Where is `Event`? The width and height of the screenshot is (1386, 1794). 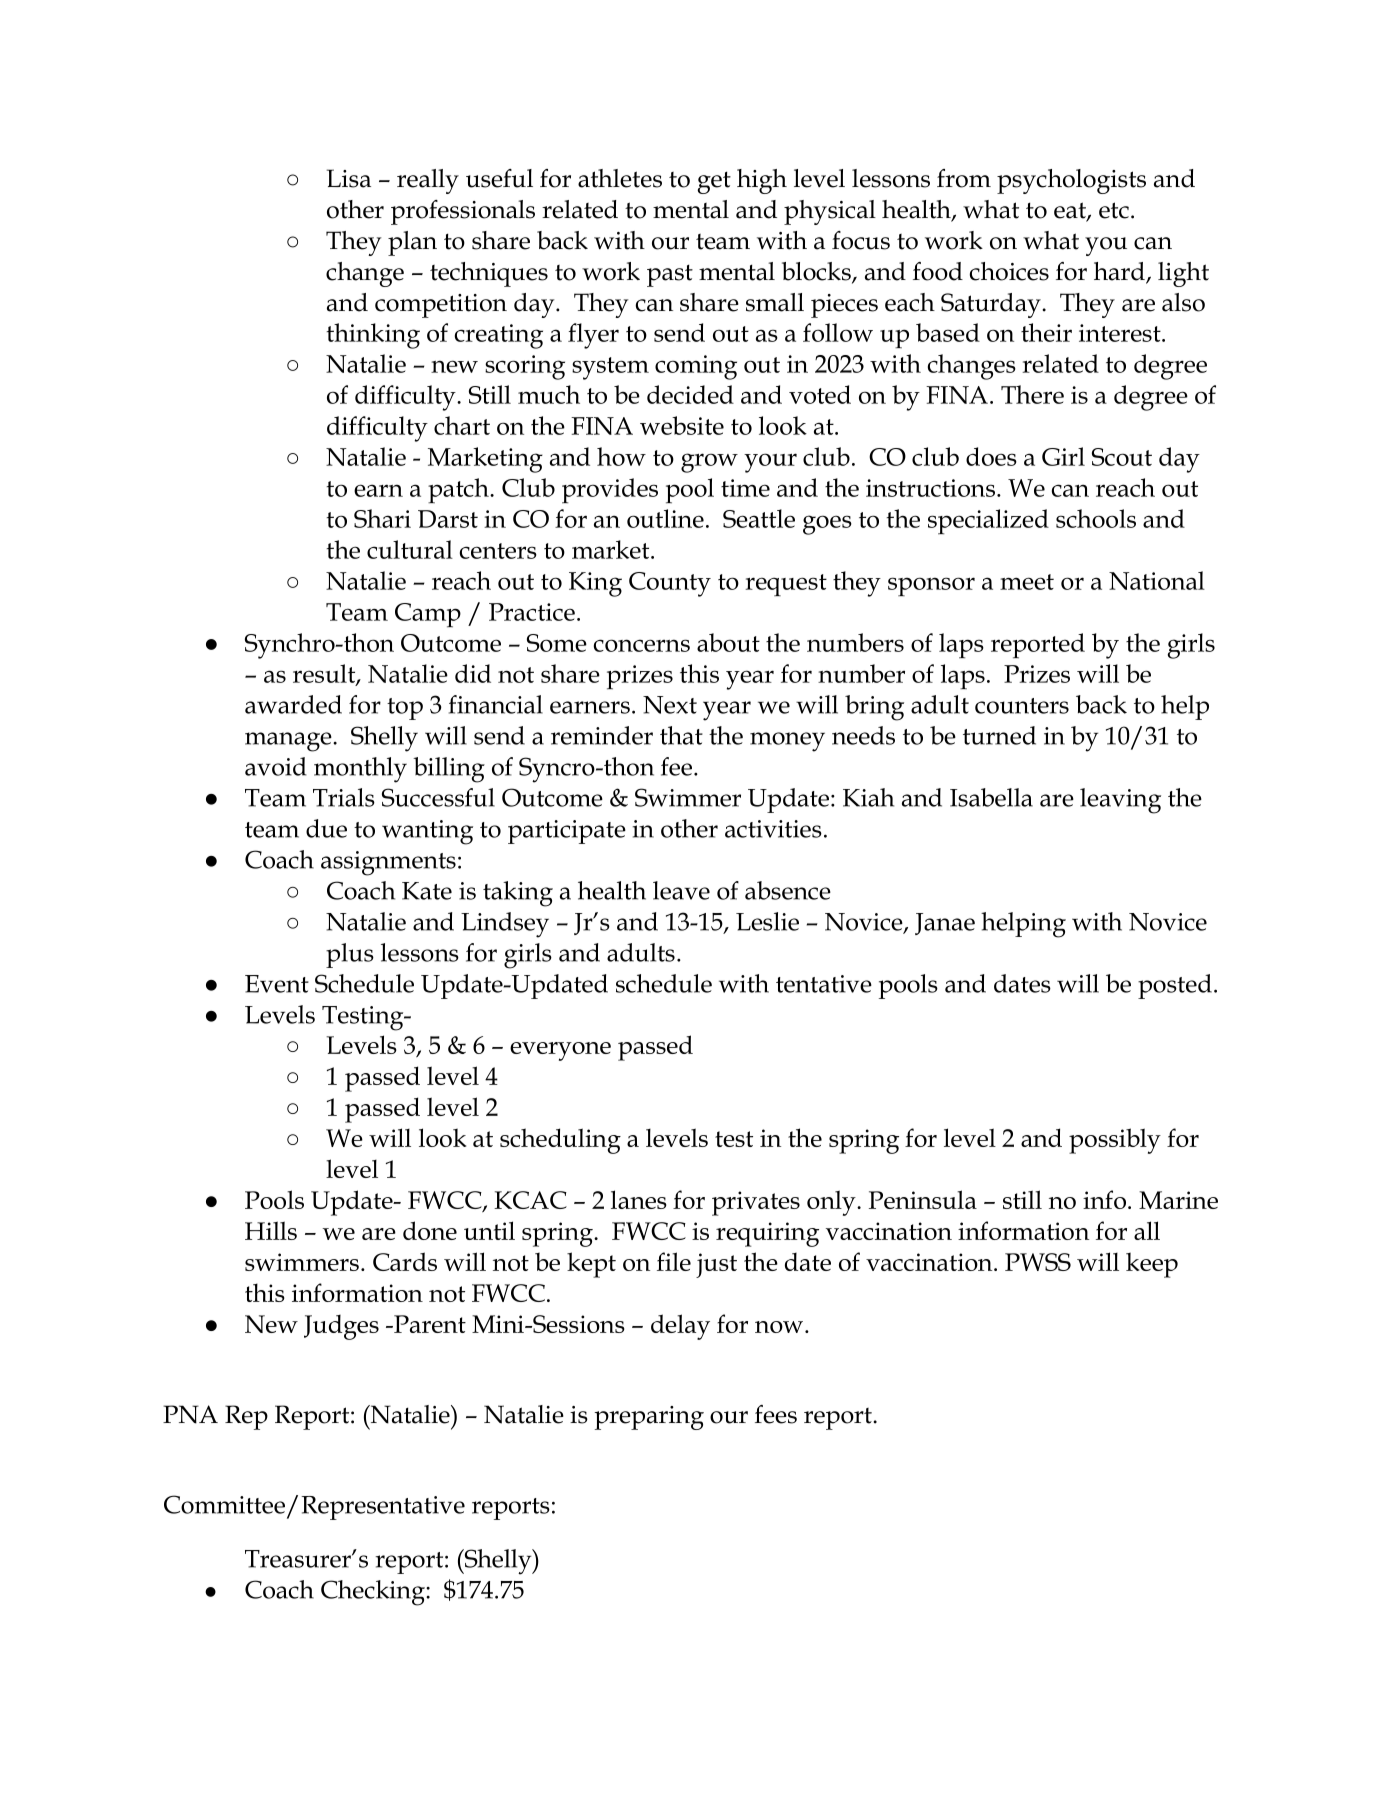 Event is located at coordinates (277, 984).
